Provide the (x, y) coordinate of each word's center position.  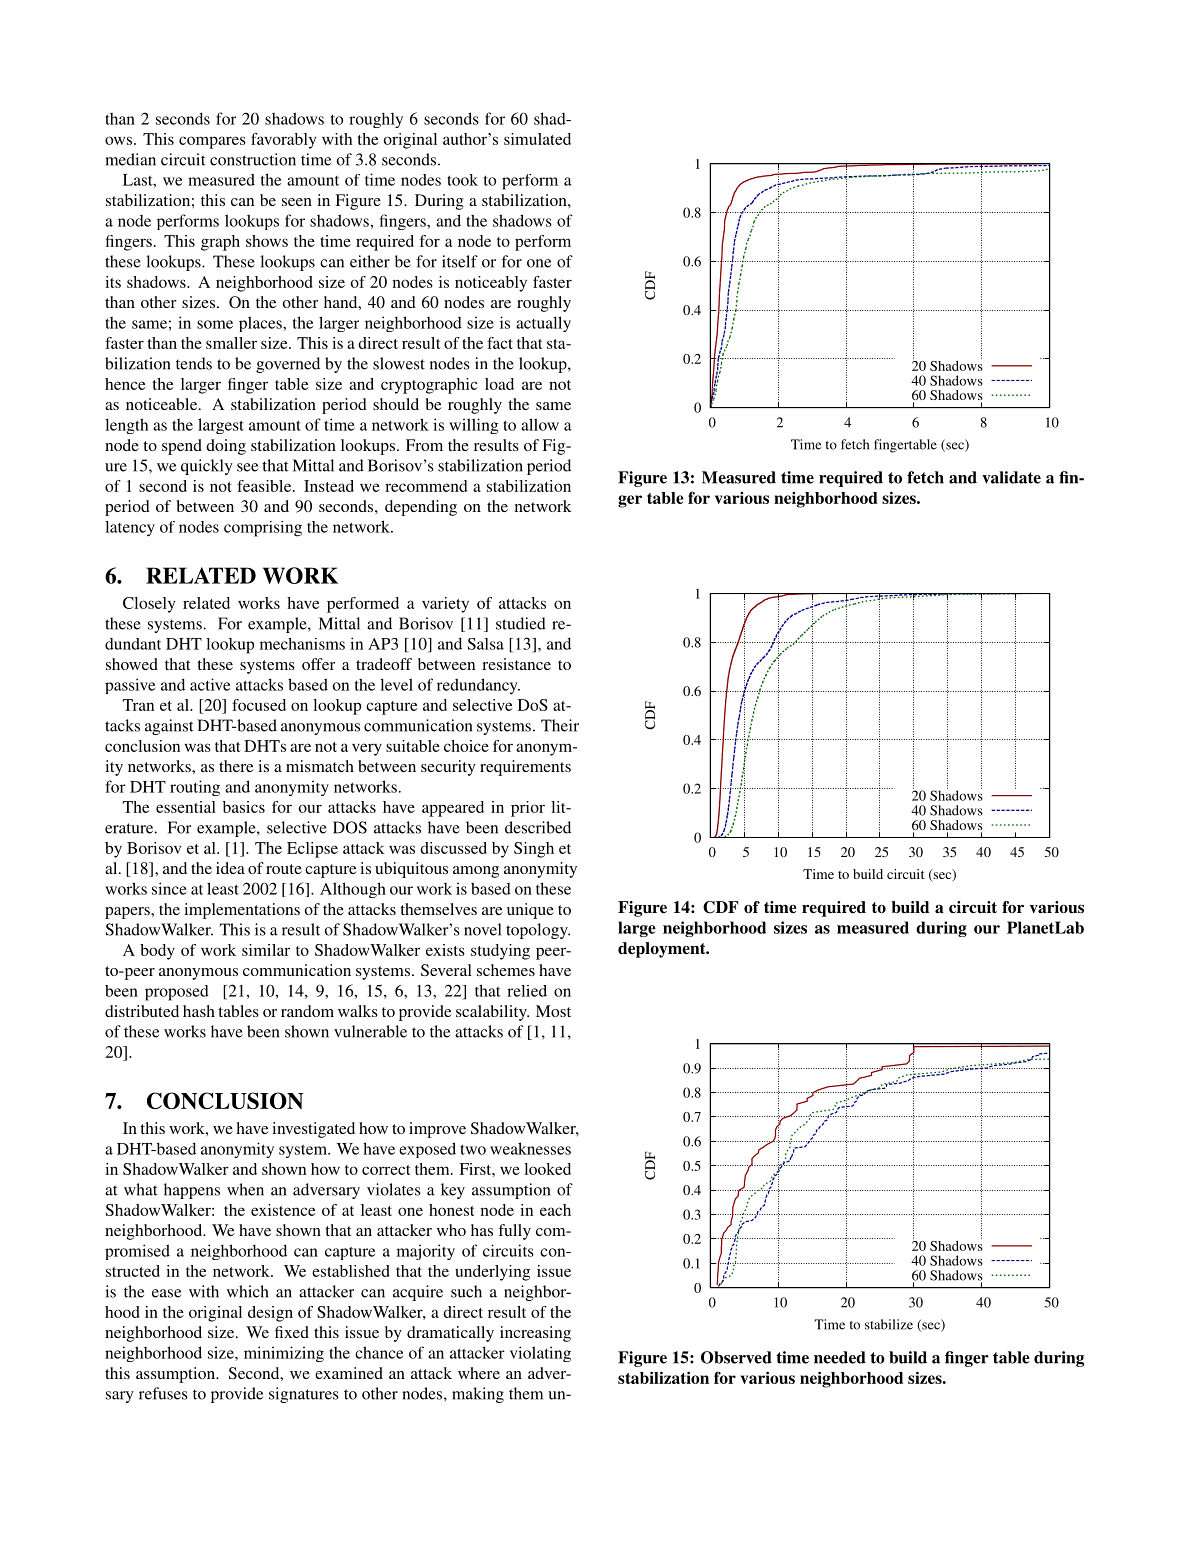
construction (253, 159)
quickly (207, 467)
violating (540, 1354)
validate (1011, 477)
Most (553, 1011)
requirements (525, 768)
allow (540, 424)
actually (543, 324)
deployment (663, 950)
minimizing (284, 1354)
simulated (537, 139)
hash (199, 1011)
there (236, 766)
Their (560, 725)
